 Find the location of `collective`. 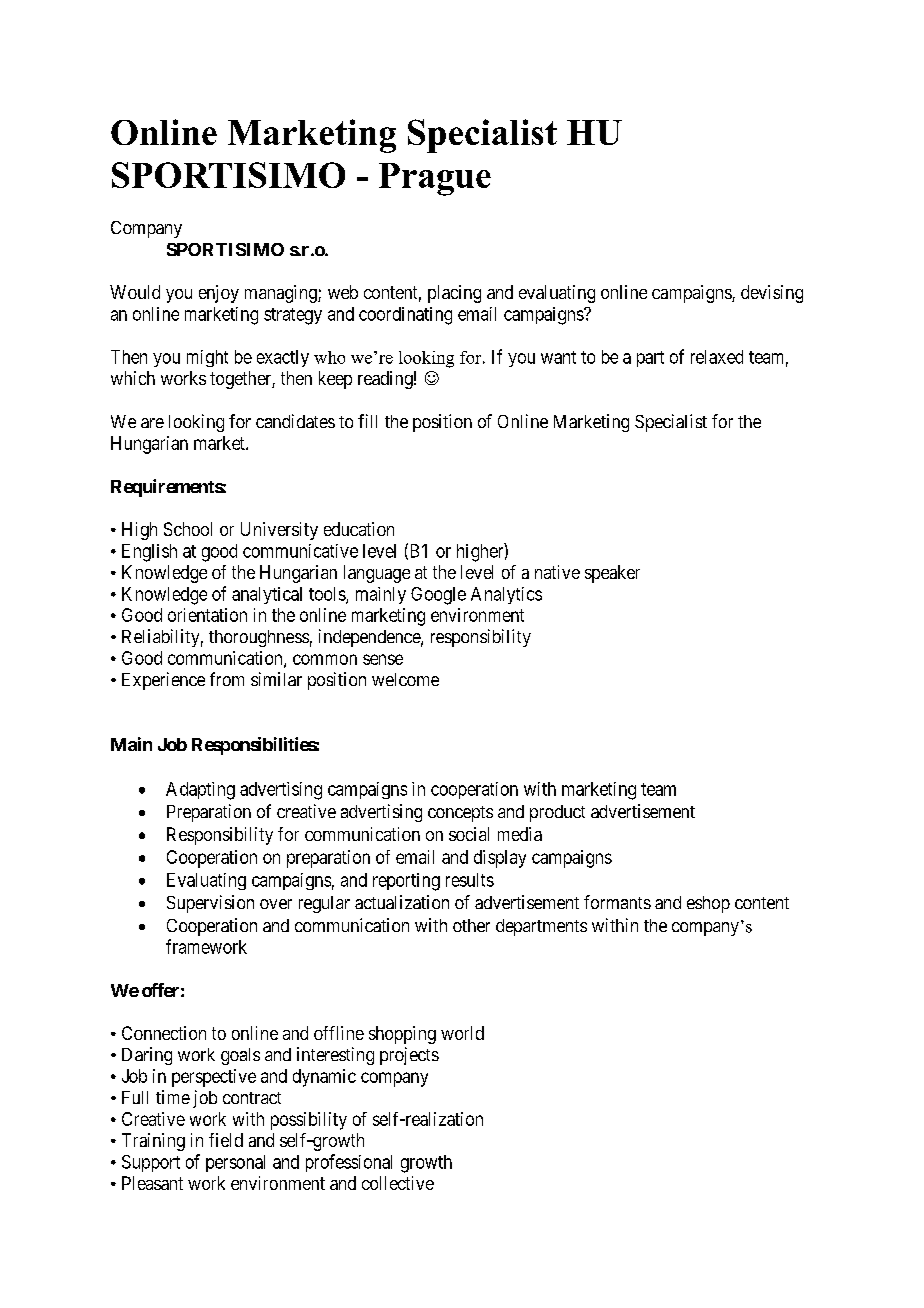

collective is located at coordinates (398, 1183).
